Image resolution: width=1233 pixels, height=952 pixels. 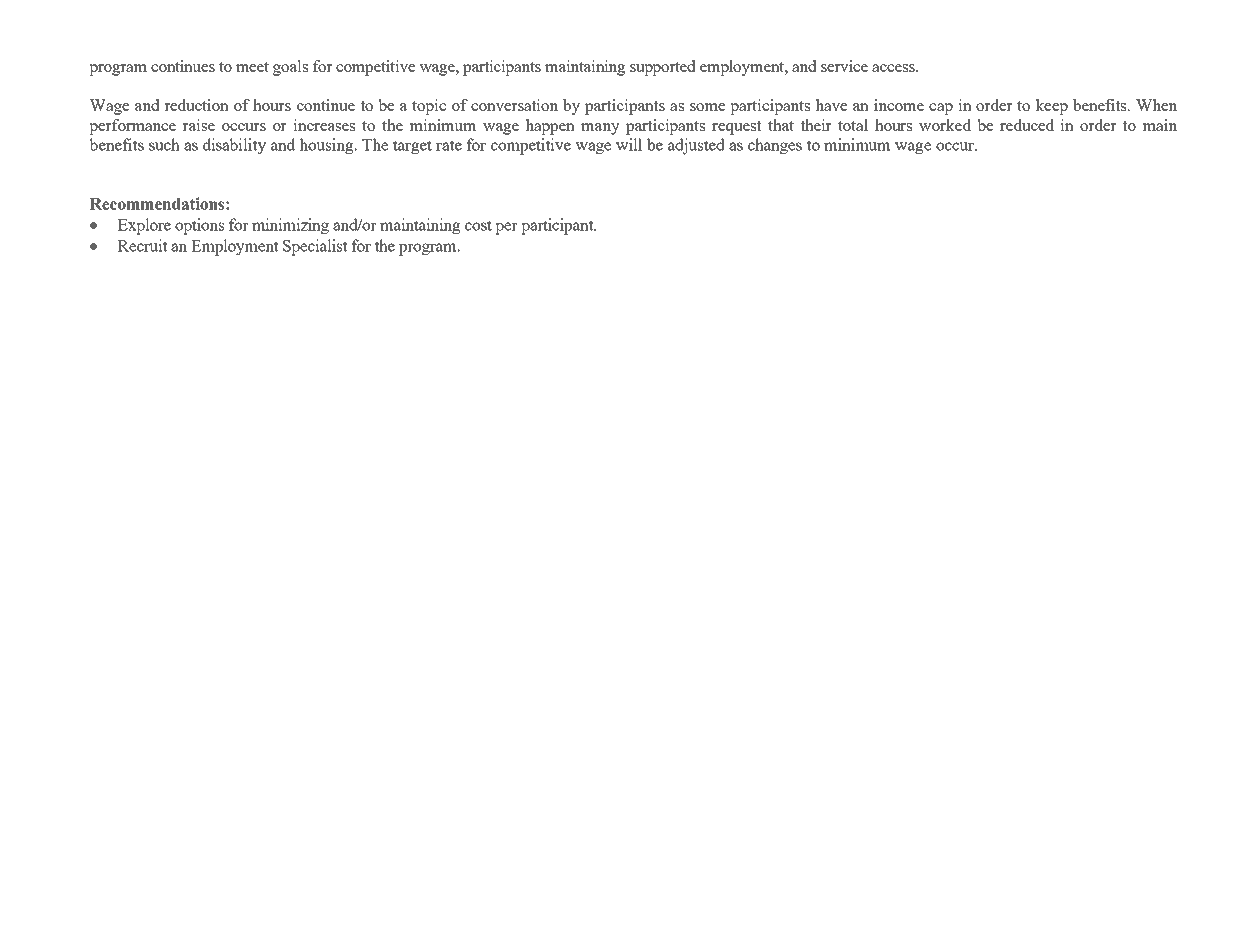 I want to click on access, so click(x=894, y=68).
